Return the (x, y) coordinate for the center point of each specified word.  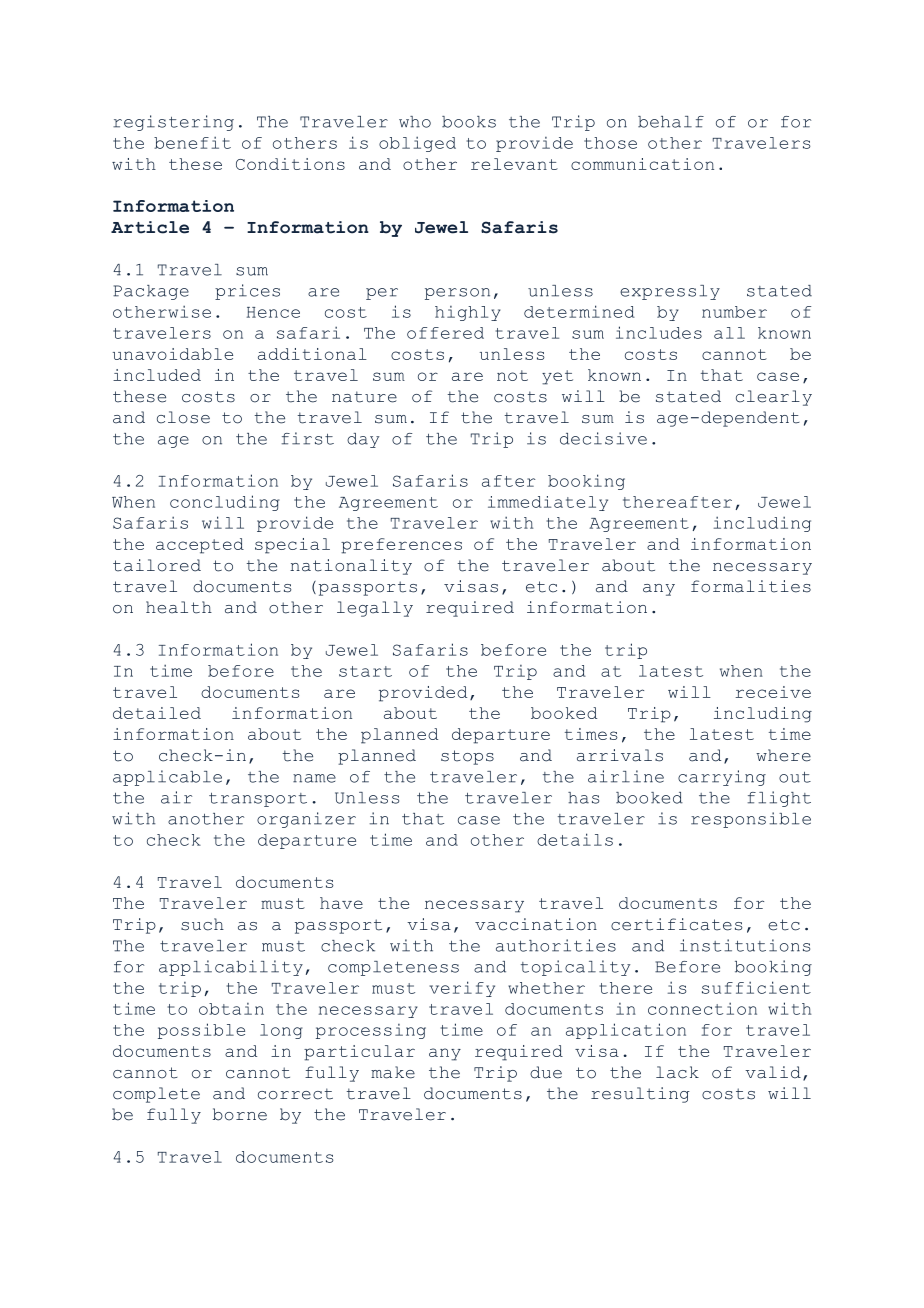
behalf (671, 122)
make (393, 1072)
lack (677, 1072)
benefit (192, 142)
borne (240, 1114)
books (469, 122)
